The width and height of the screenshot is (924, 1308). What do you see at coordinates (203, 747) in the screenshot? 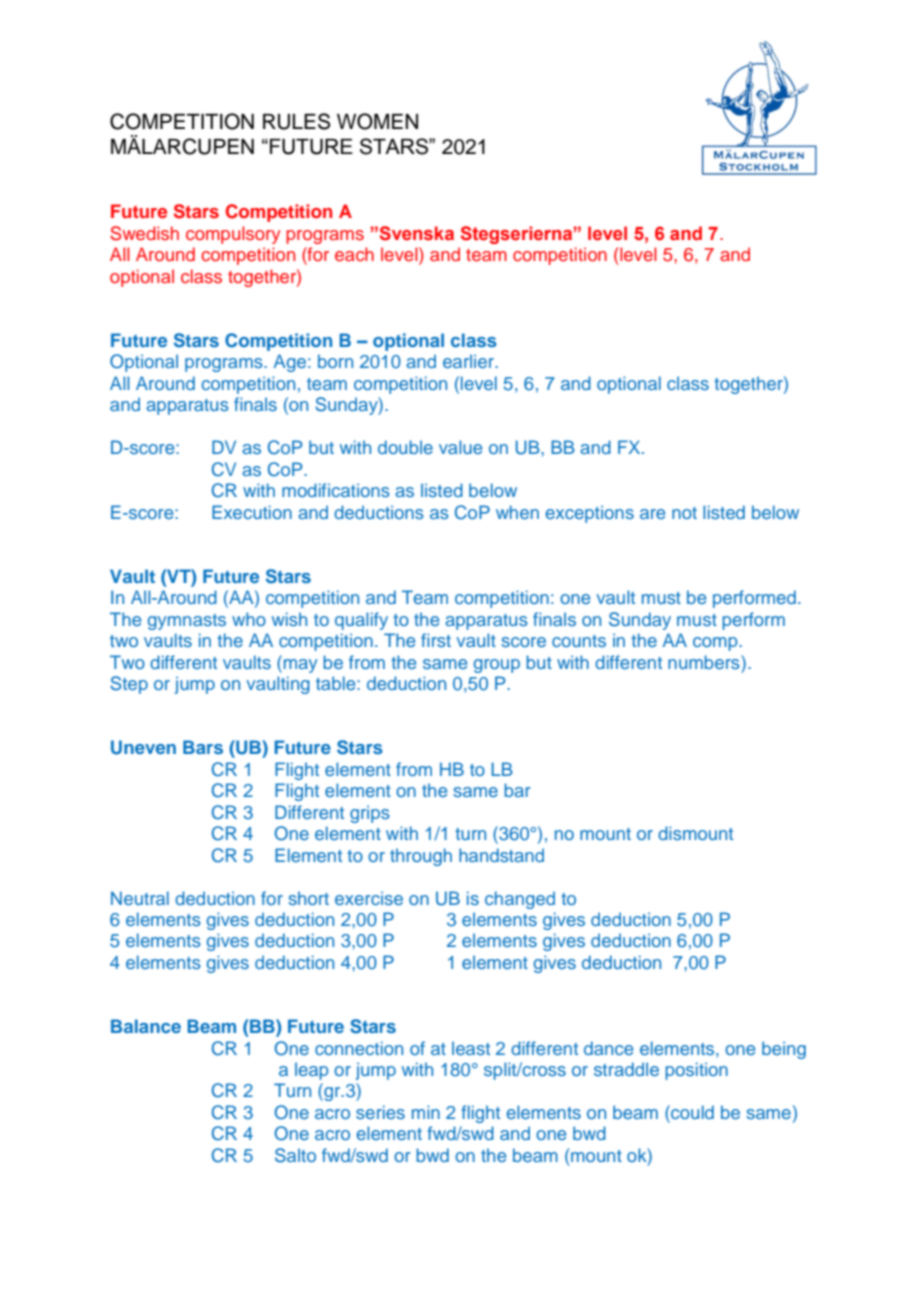
I see `Bars` at bounding box center [203, 747].
